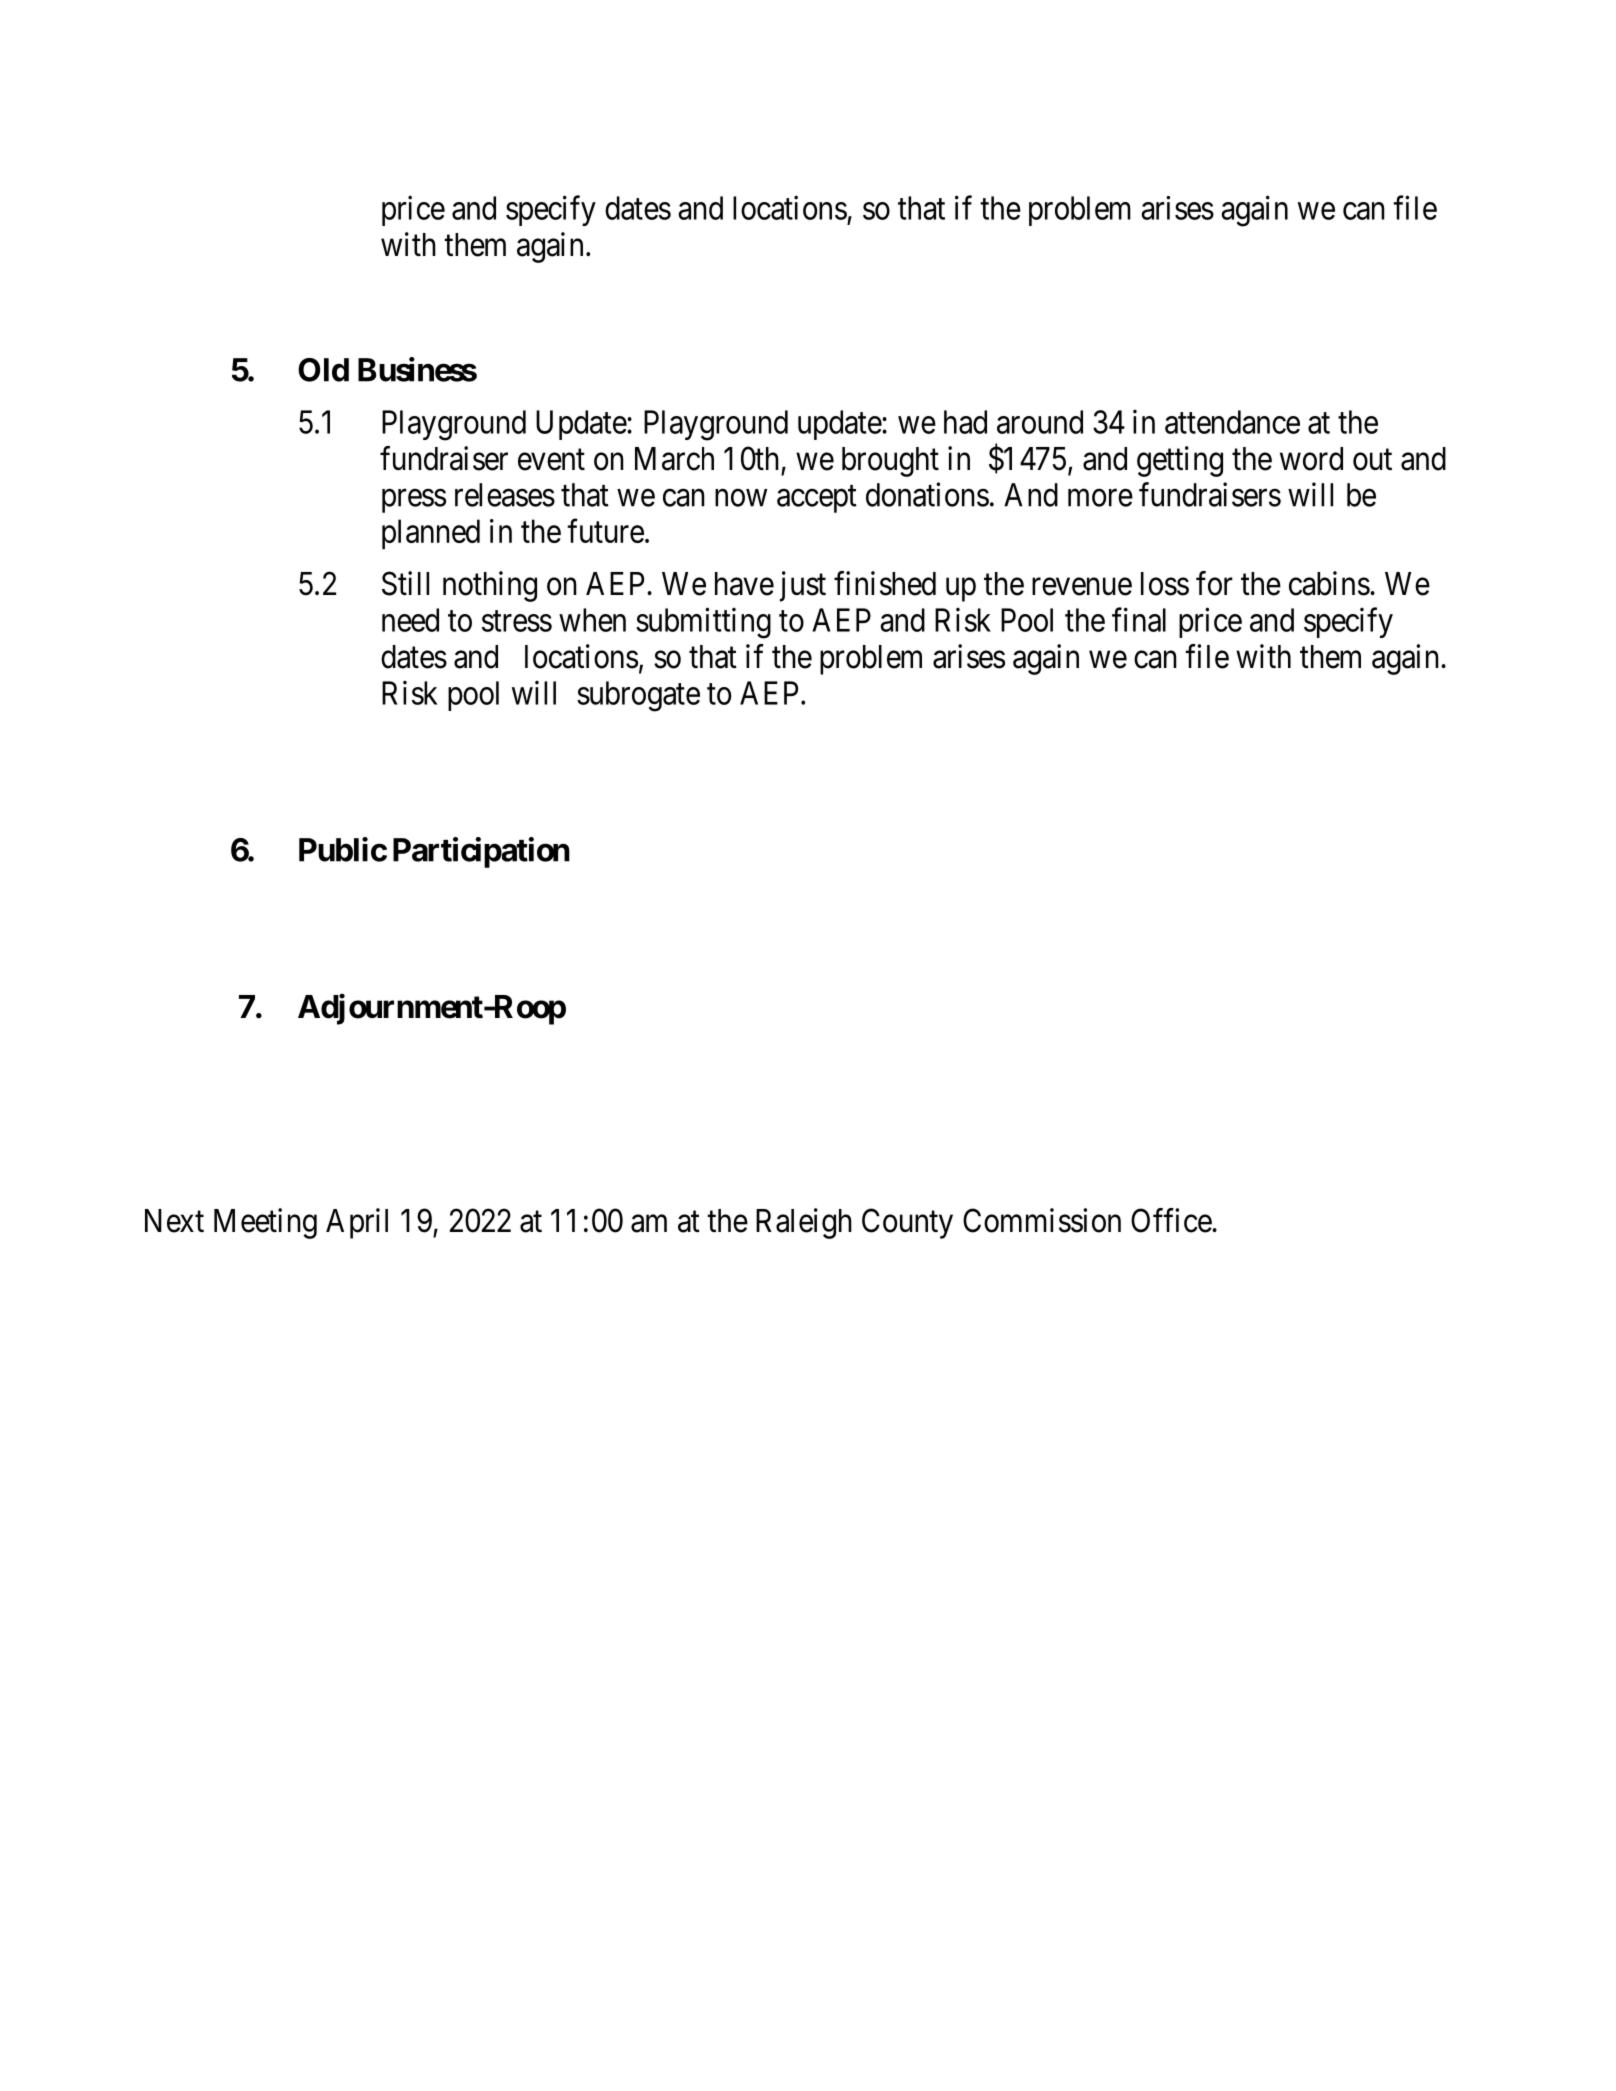 The height and width of the screenshot is (2091, 1616). I want to click on Raleigh, so click(804, 1223).
